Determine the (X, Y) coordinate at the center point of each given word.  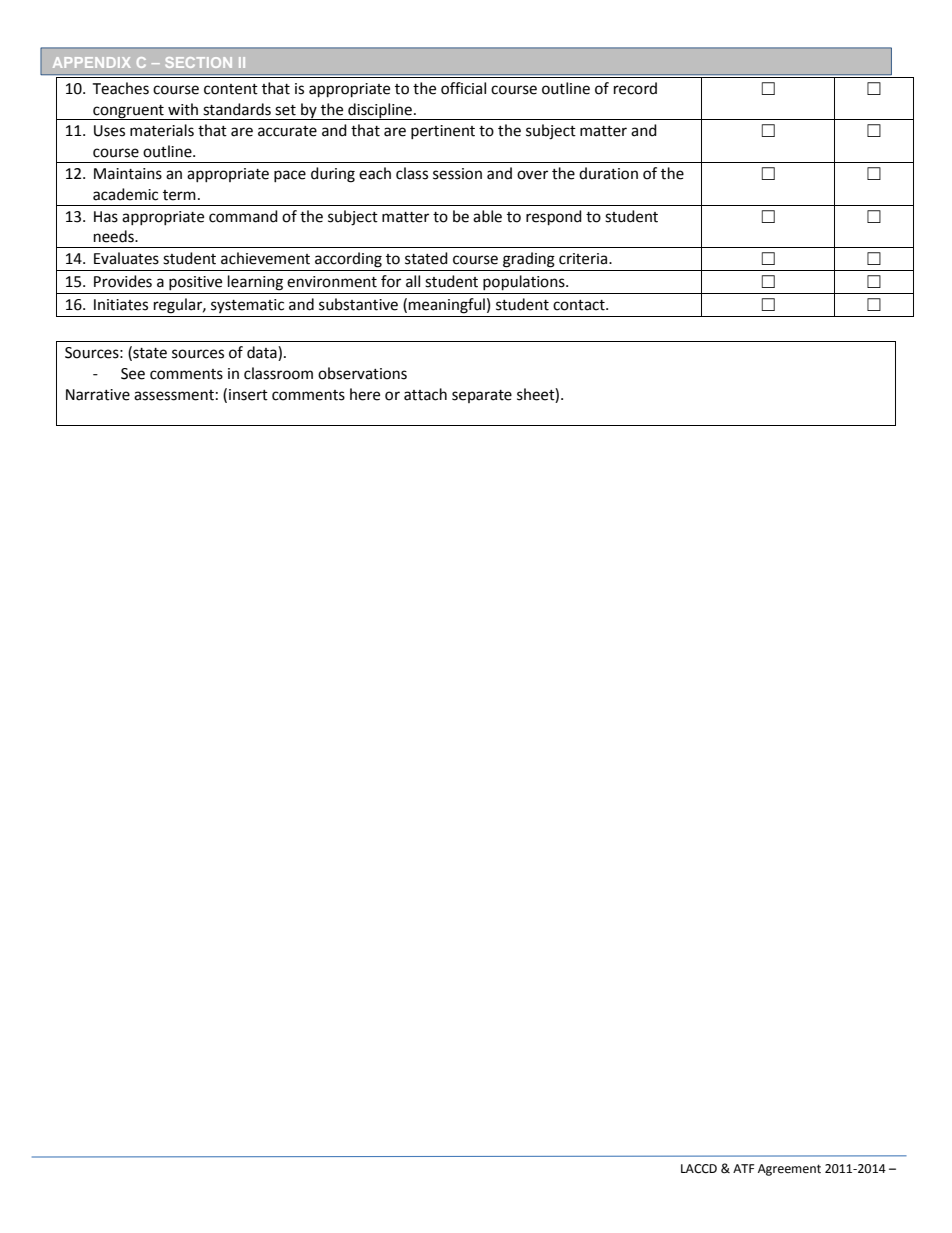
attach (425, 394)
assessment (174, 395)
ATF (743, 1168)
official (463, 88)
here (365, 394)
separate (482, 396)
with (183, 109)
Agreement (789, 1170)
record (635, 88)
